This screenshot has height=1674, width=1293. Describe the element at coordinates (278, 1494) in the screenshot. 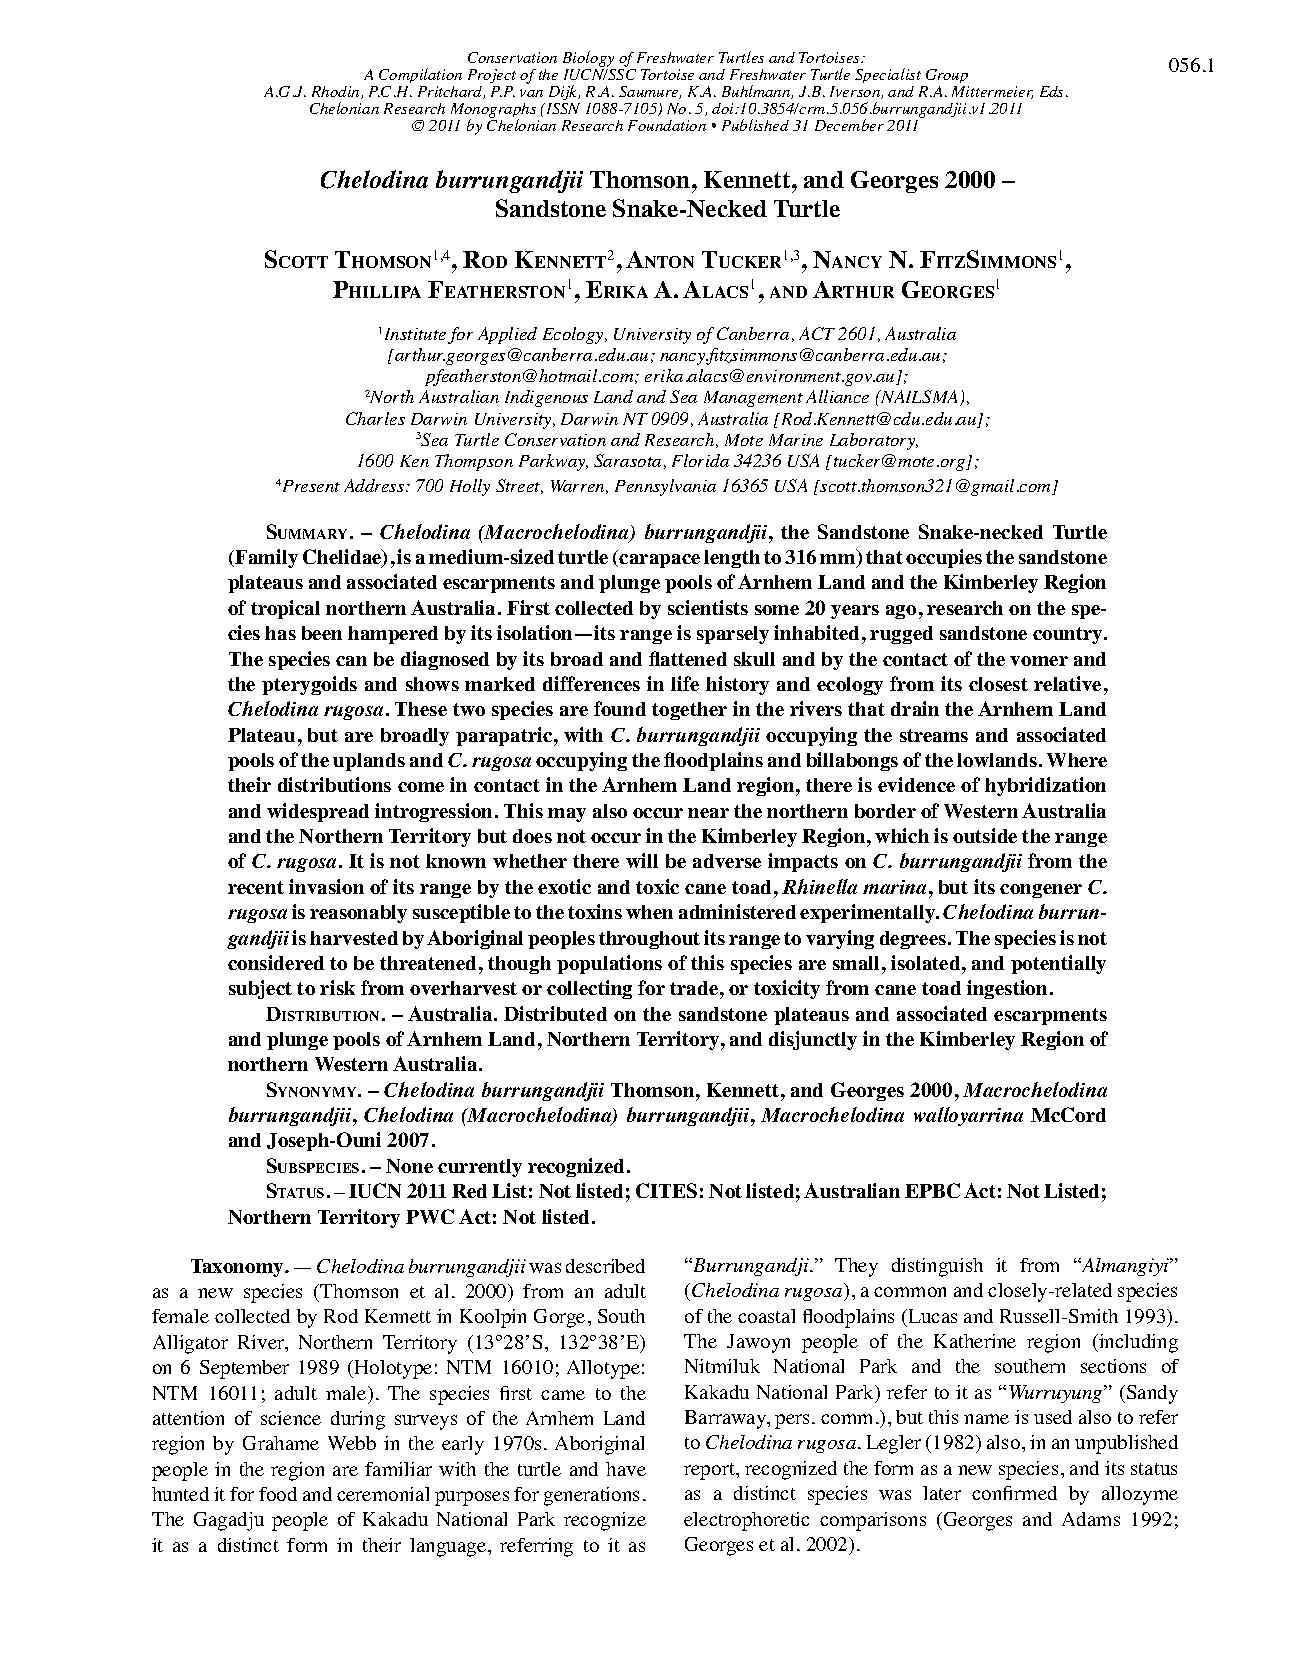

I see `food` at that location.
